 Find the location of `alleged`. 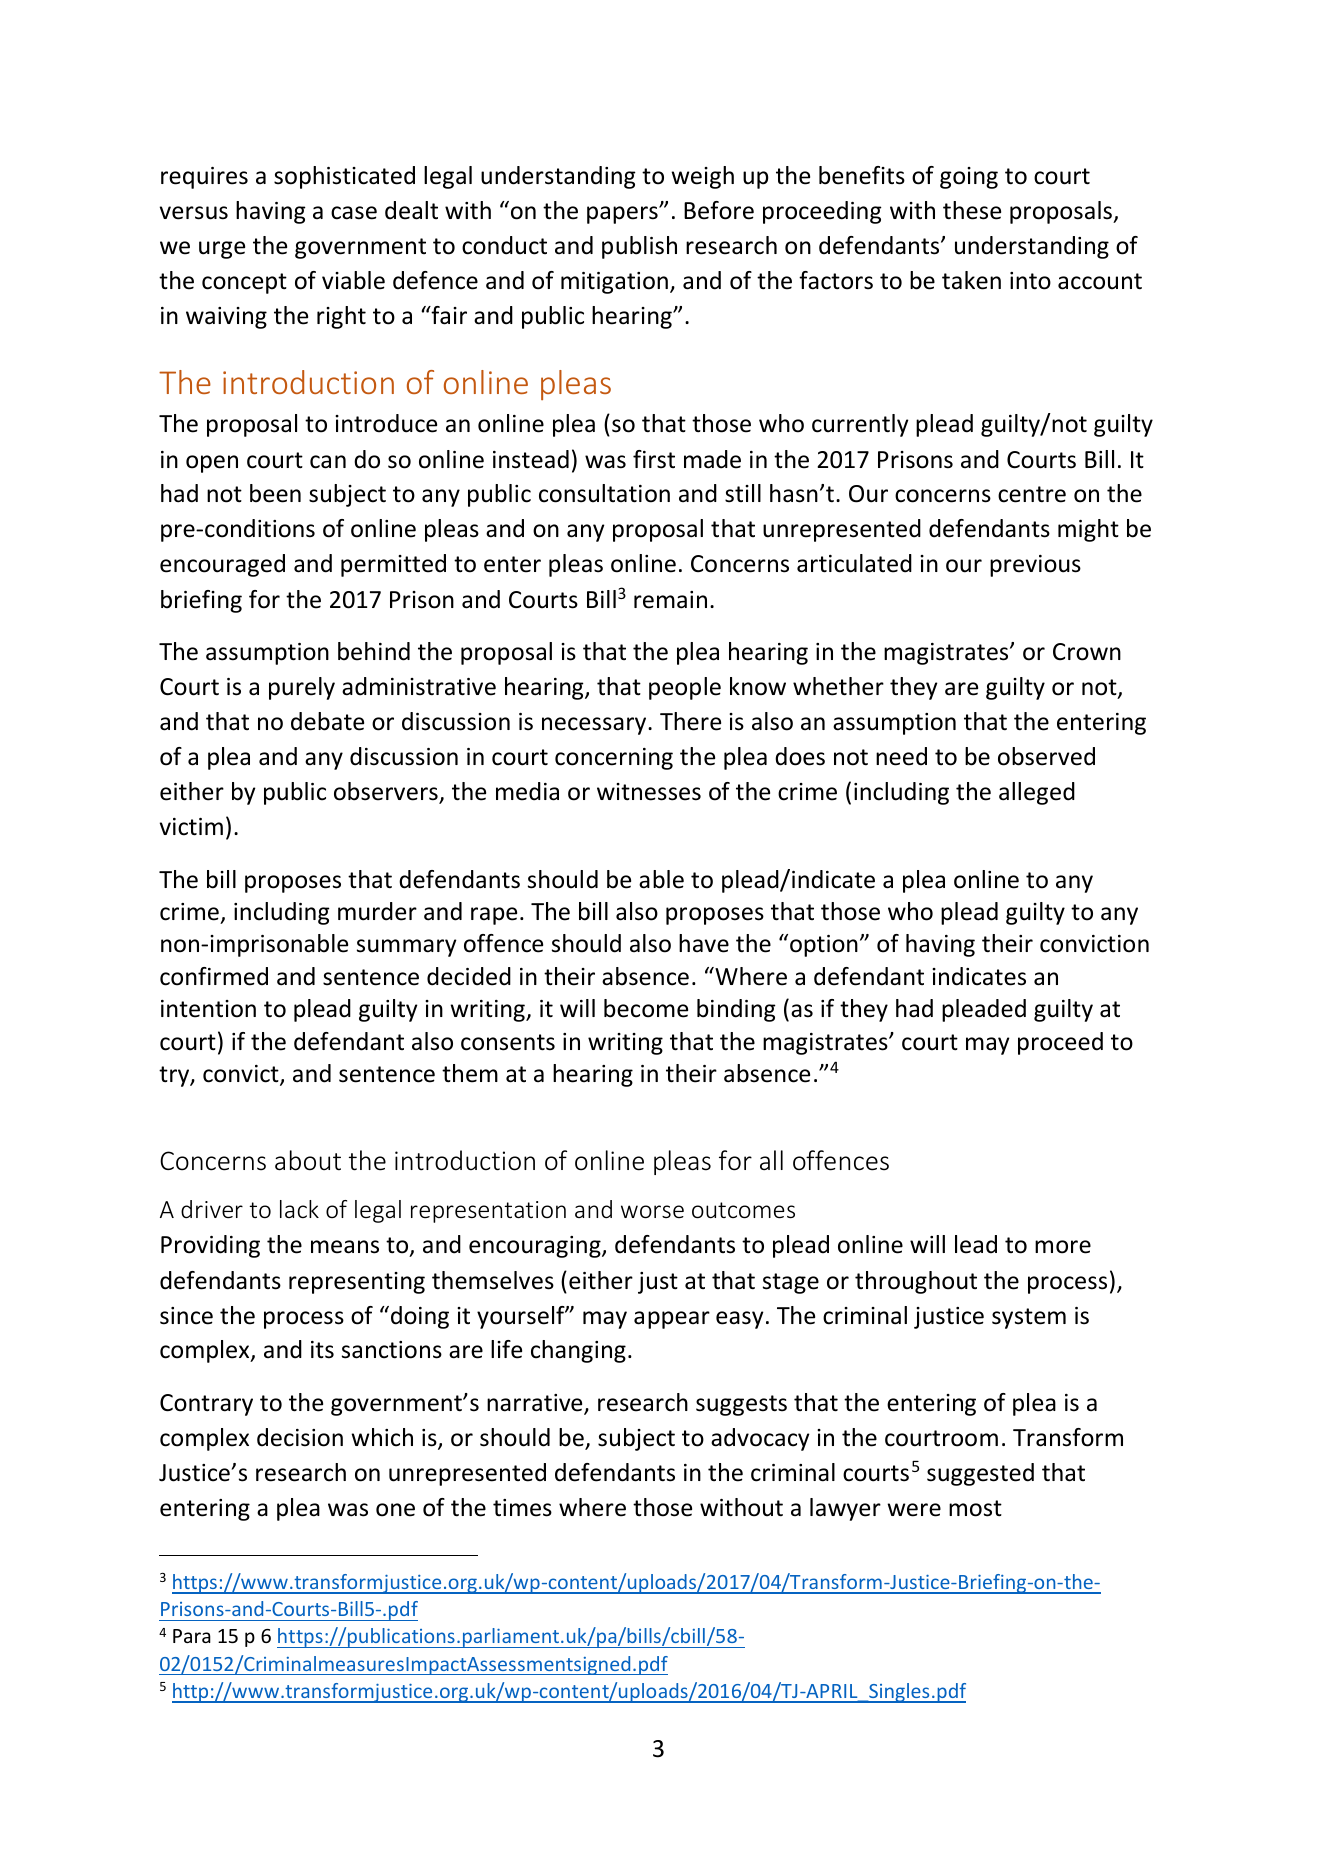

alleged is located at coordinates (1037, 793).
